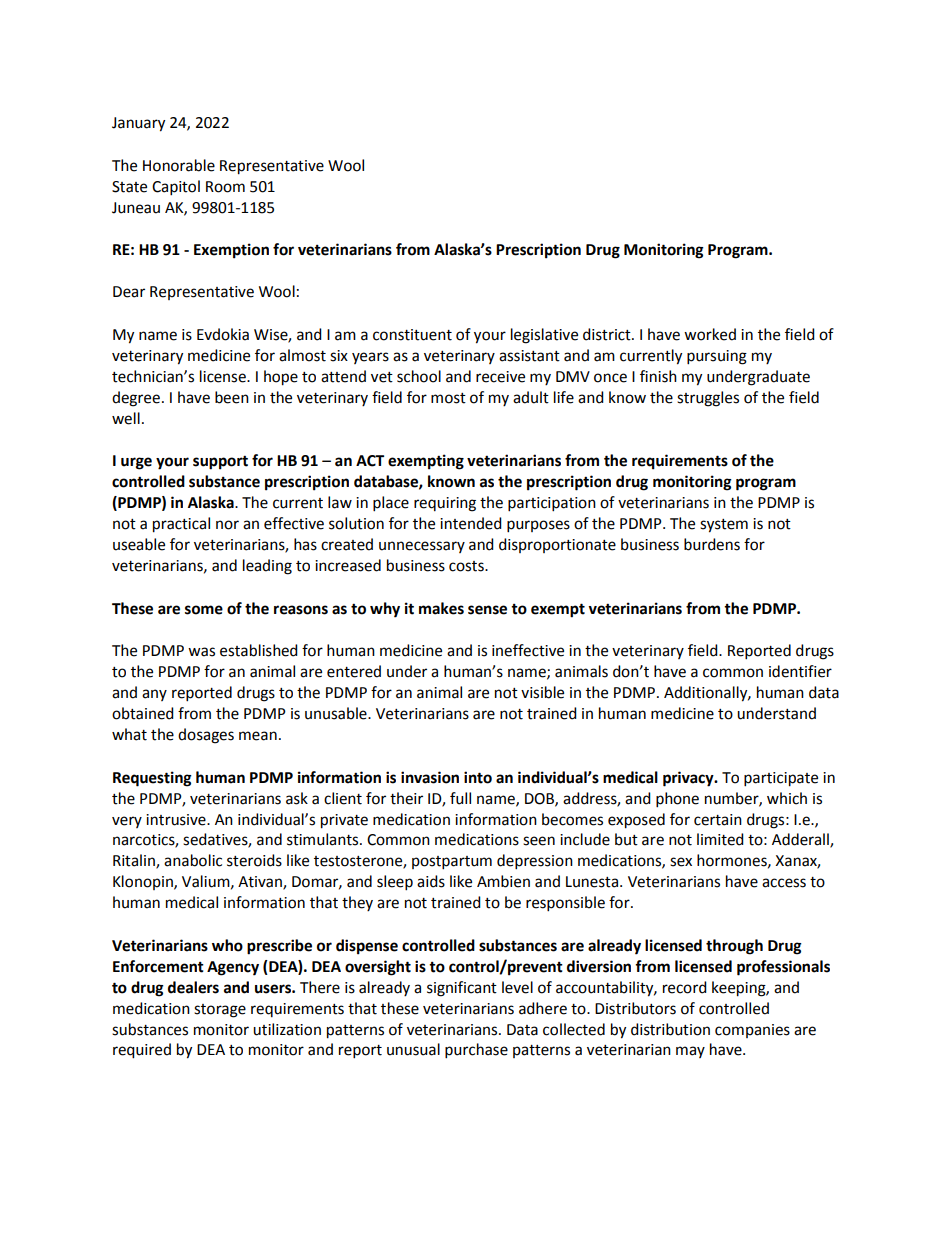  What do you see at coordinates (204, 610) in the screenshot?
I see `some` at bounding box center [204, 610].
